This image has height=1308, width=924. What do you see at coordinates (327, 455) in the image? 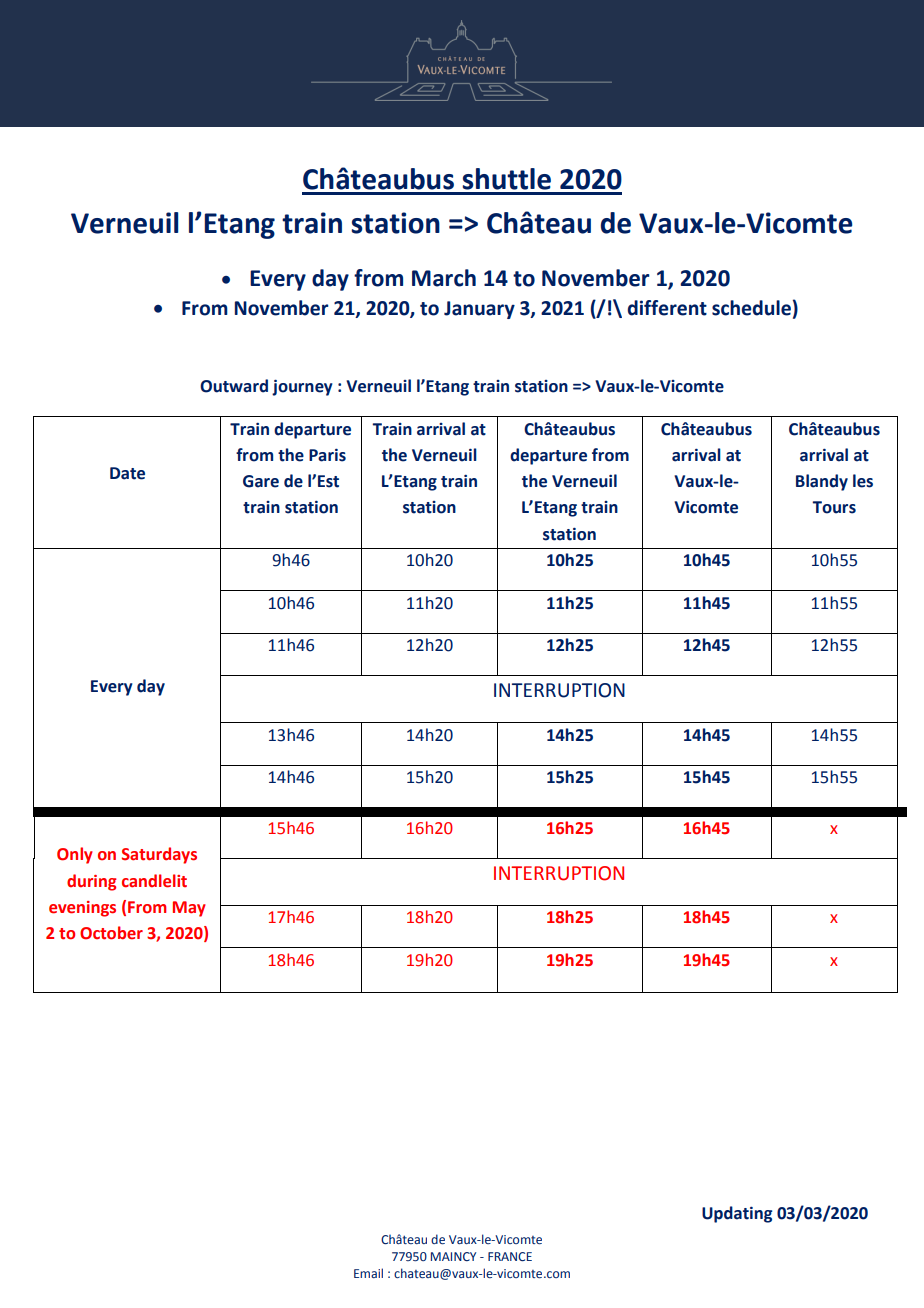
I see `Paris` at bounding box center [327, 455].
